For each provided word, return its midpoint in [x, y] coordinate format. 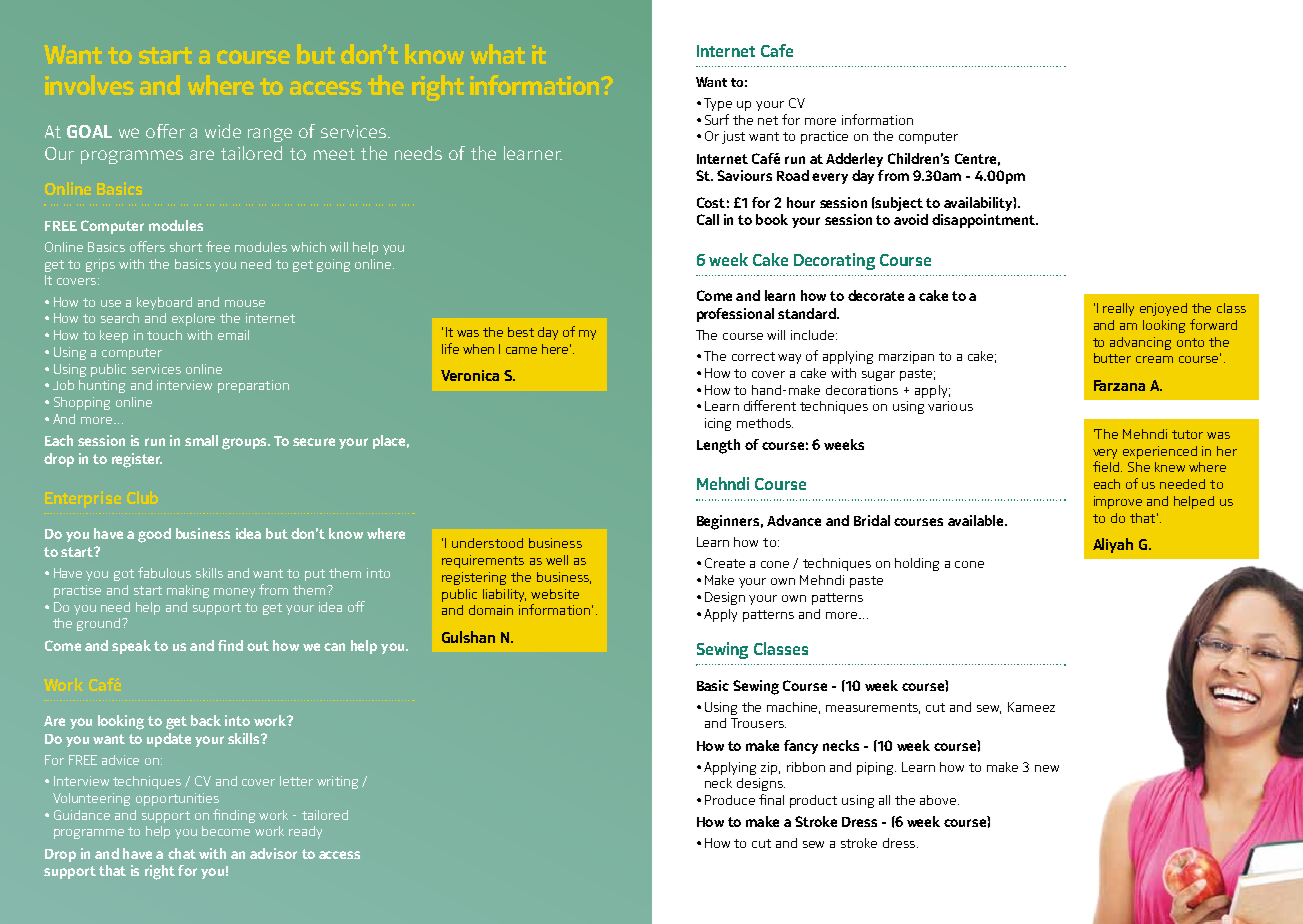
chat [182, 853]
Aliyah [1113, 545]
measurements [873, 708]
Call [708, 219]
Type [718, 104]
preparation [253, 386]
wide [223, 131]
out [258, 646]
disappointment [984, 221]
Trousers [758, 723]
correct [753, 356]
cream [1154, 359]
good [154, 535]
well [557, 560]
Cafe [777, 50]
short [186, 247]
